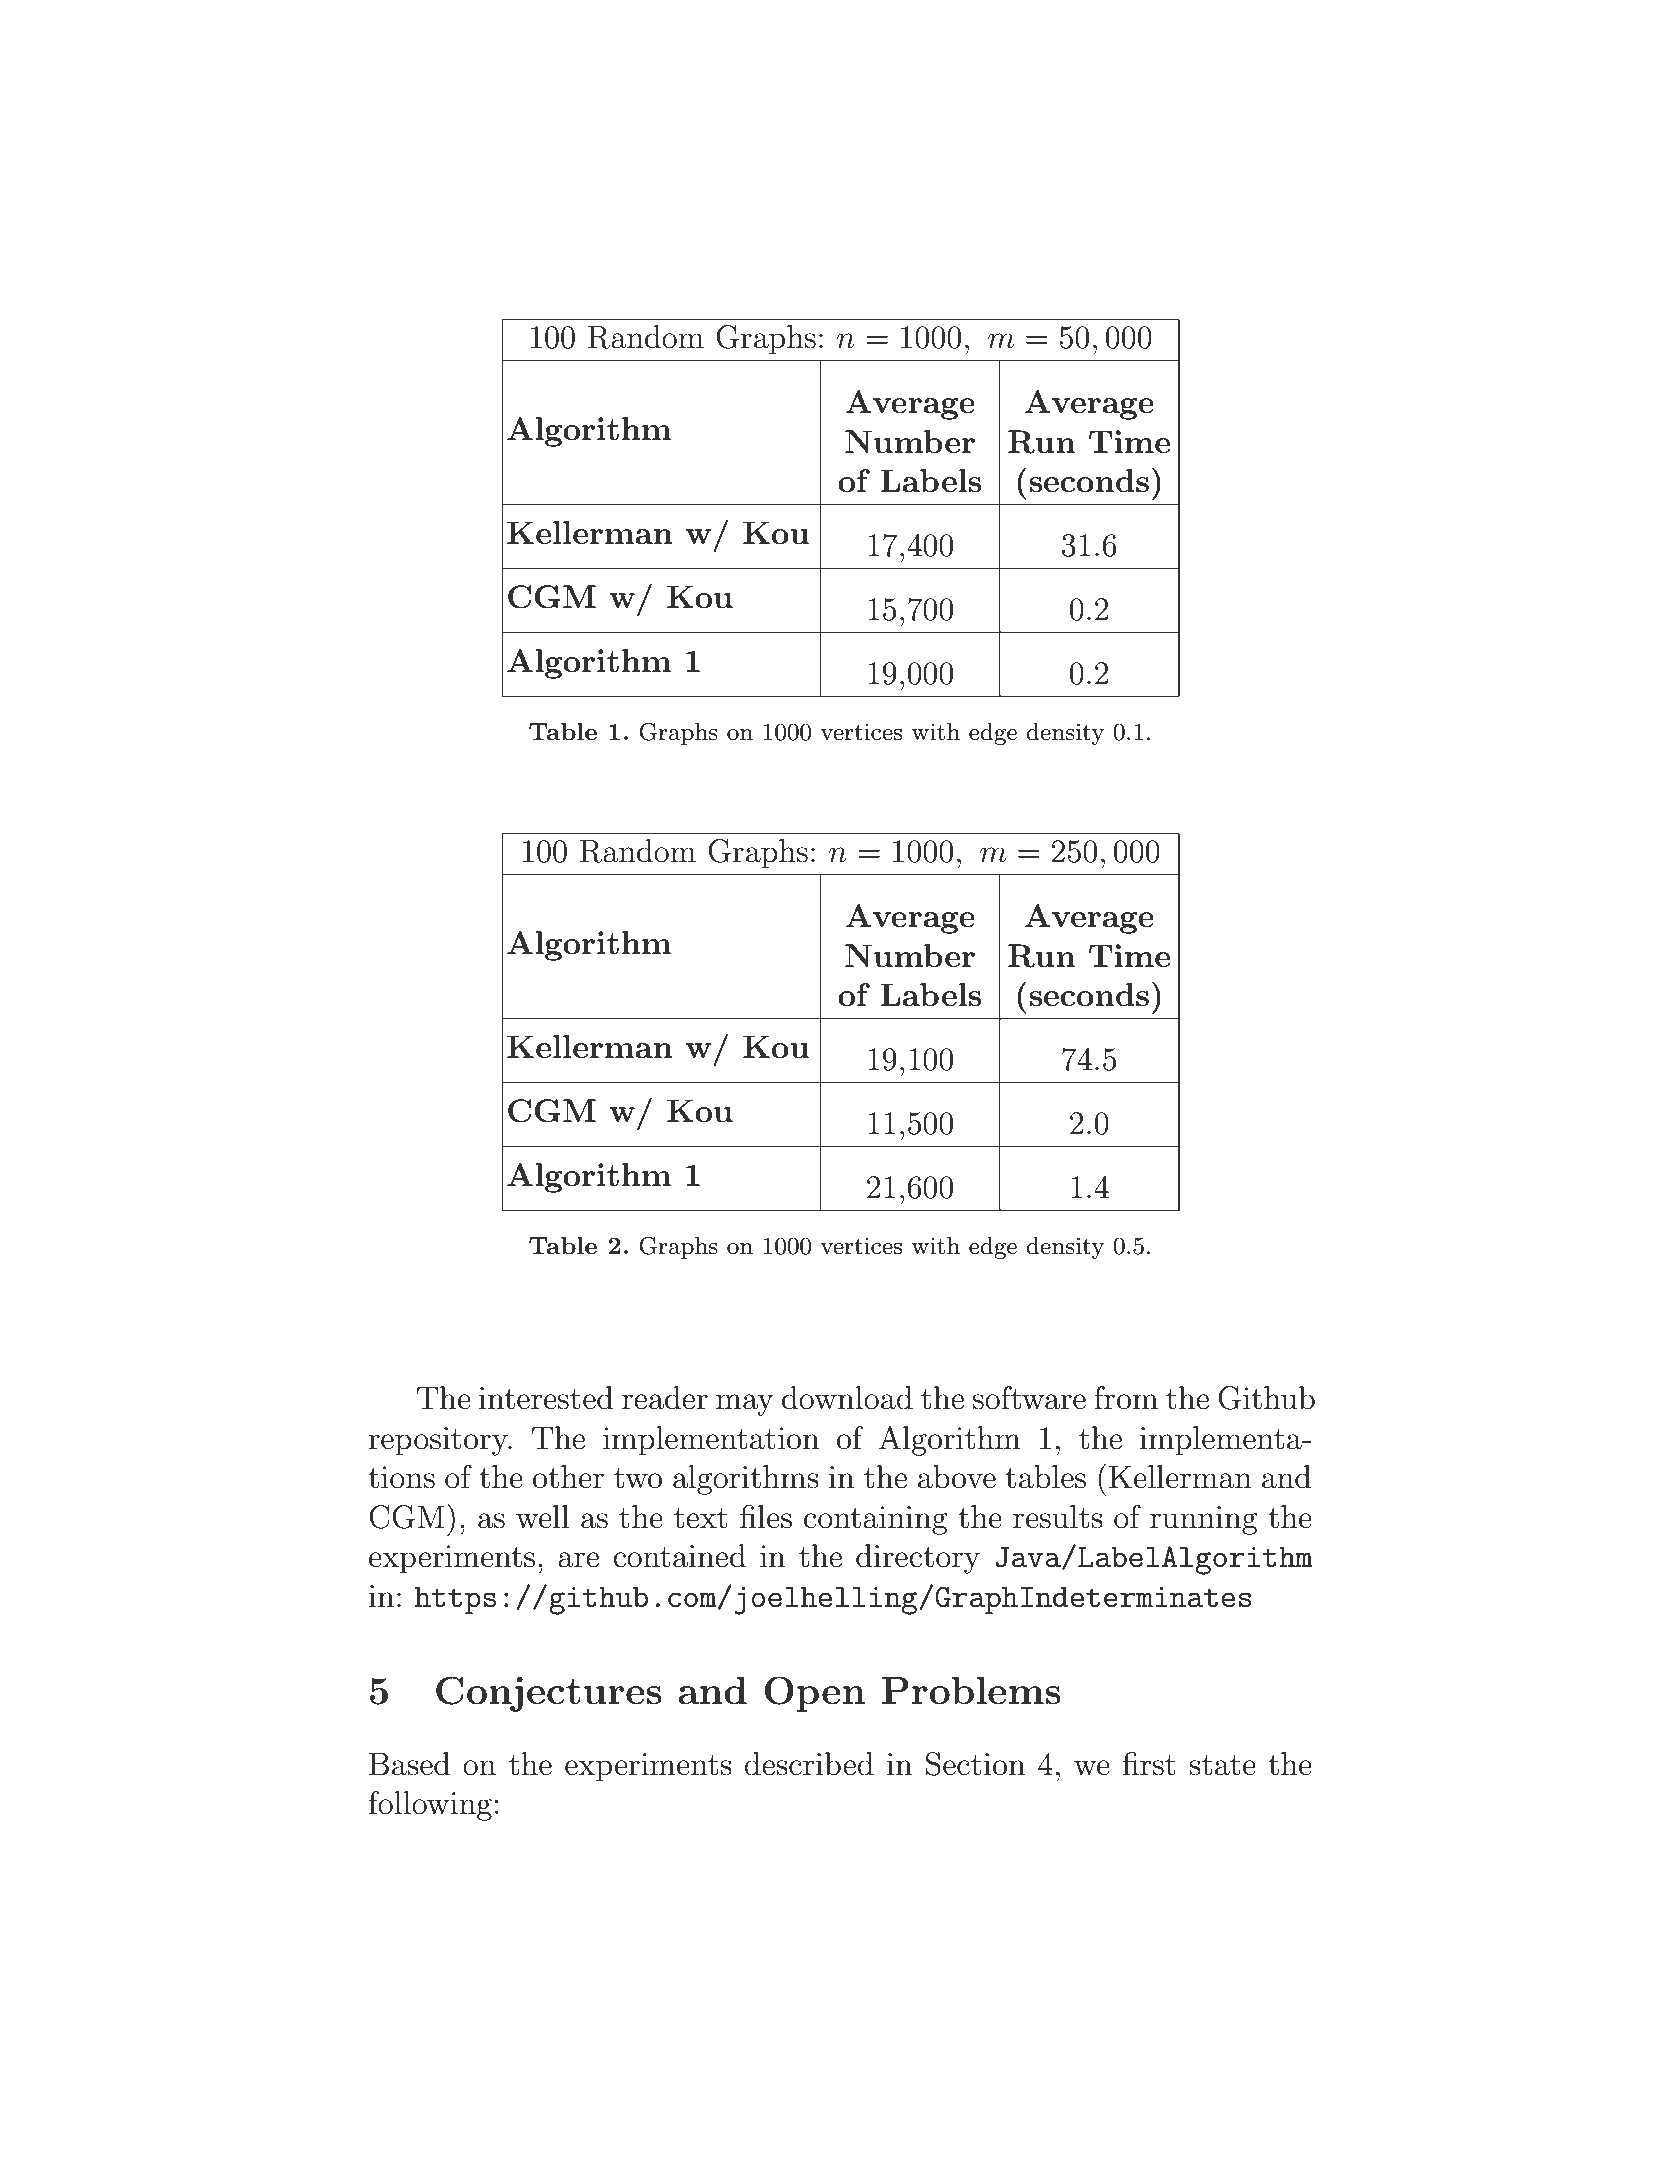  What do you see at coordinates (546, 1398) in the document?
I see `interested` at bounding box center [546, 1398].
